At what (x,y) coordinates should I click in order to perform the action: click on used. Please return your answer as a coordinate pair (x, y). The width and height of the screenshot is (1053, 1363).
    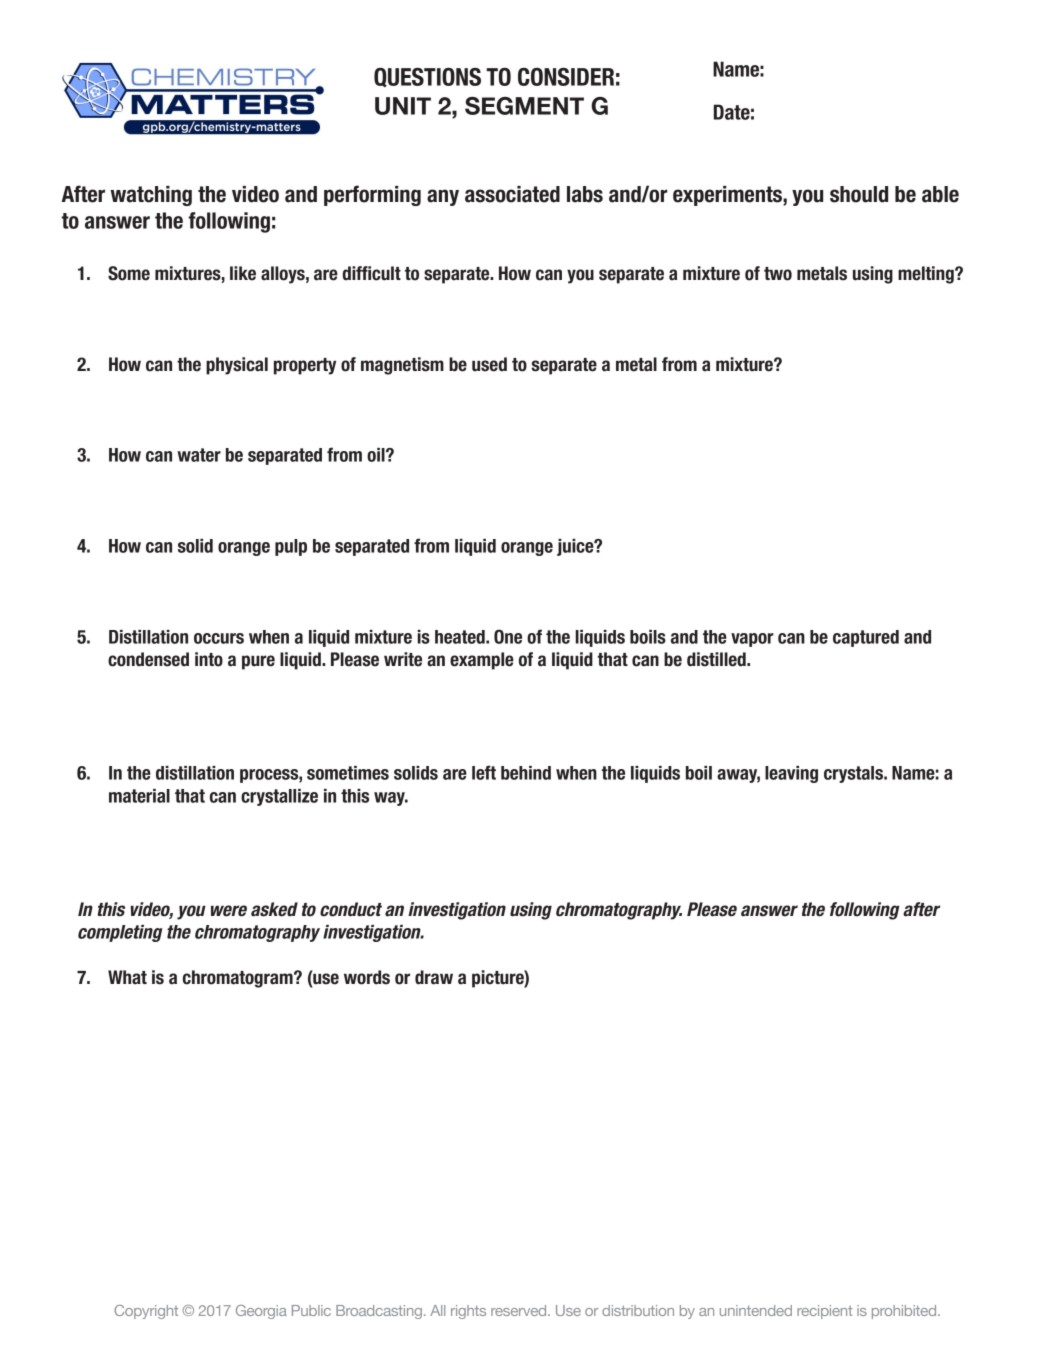
    Looking at the image, I should click on (489, 364).
